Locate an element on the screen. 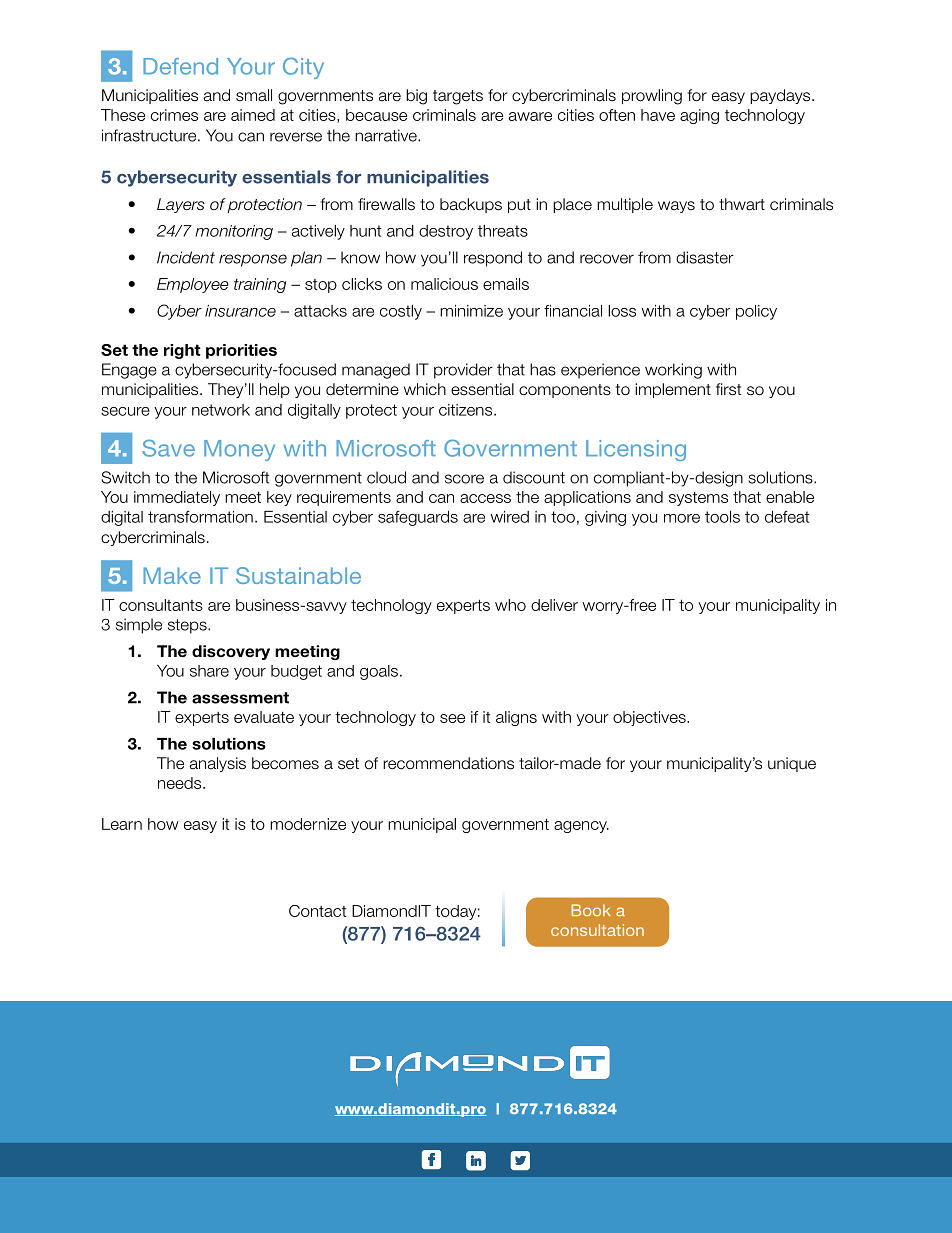 The image size is (952, 1233). immediately is located at coordinates (177, 498).
